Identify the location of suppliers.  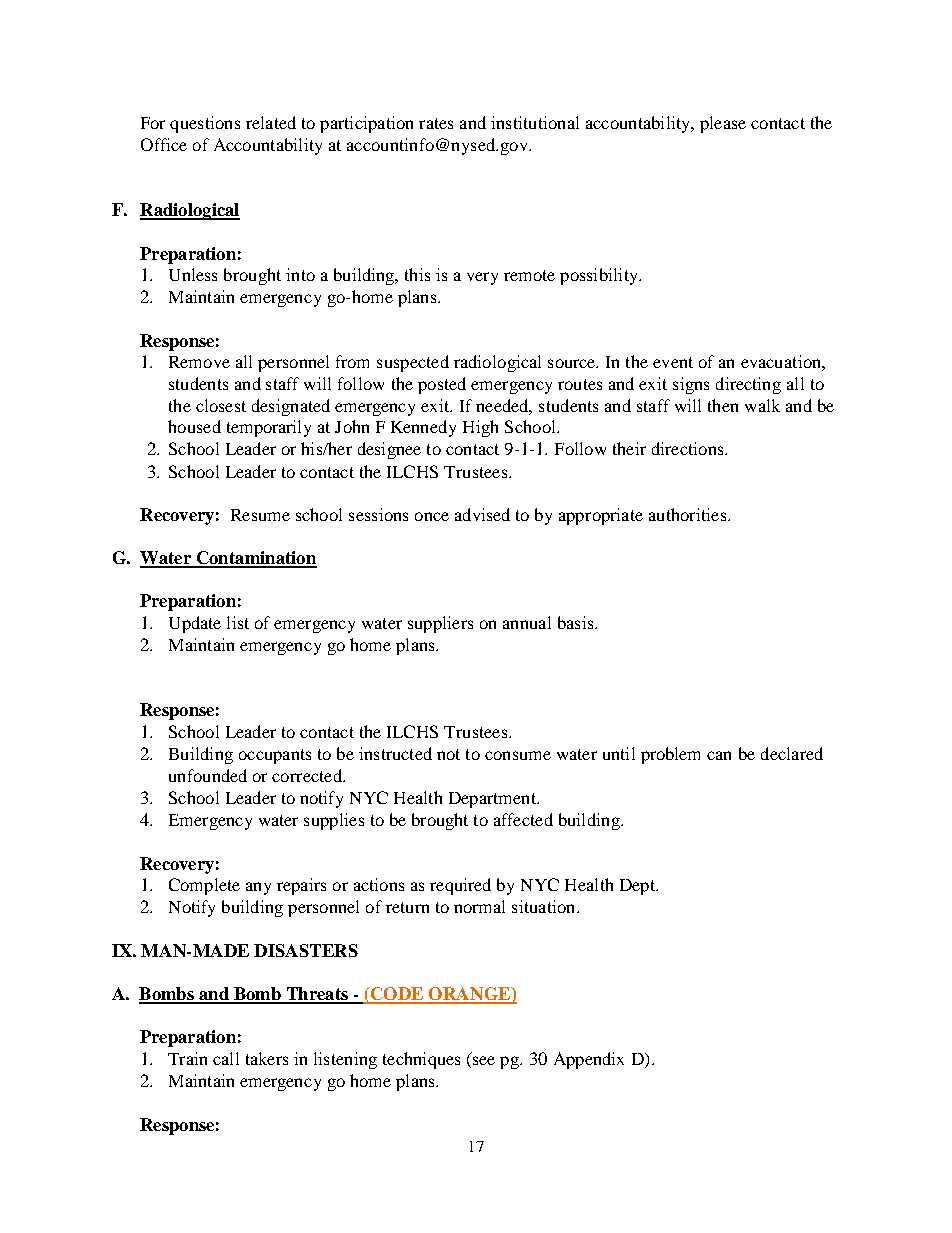
(440, 624).
